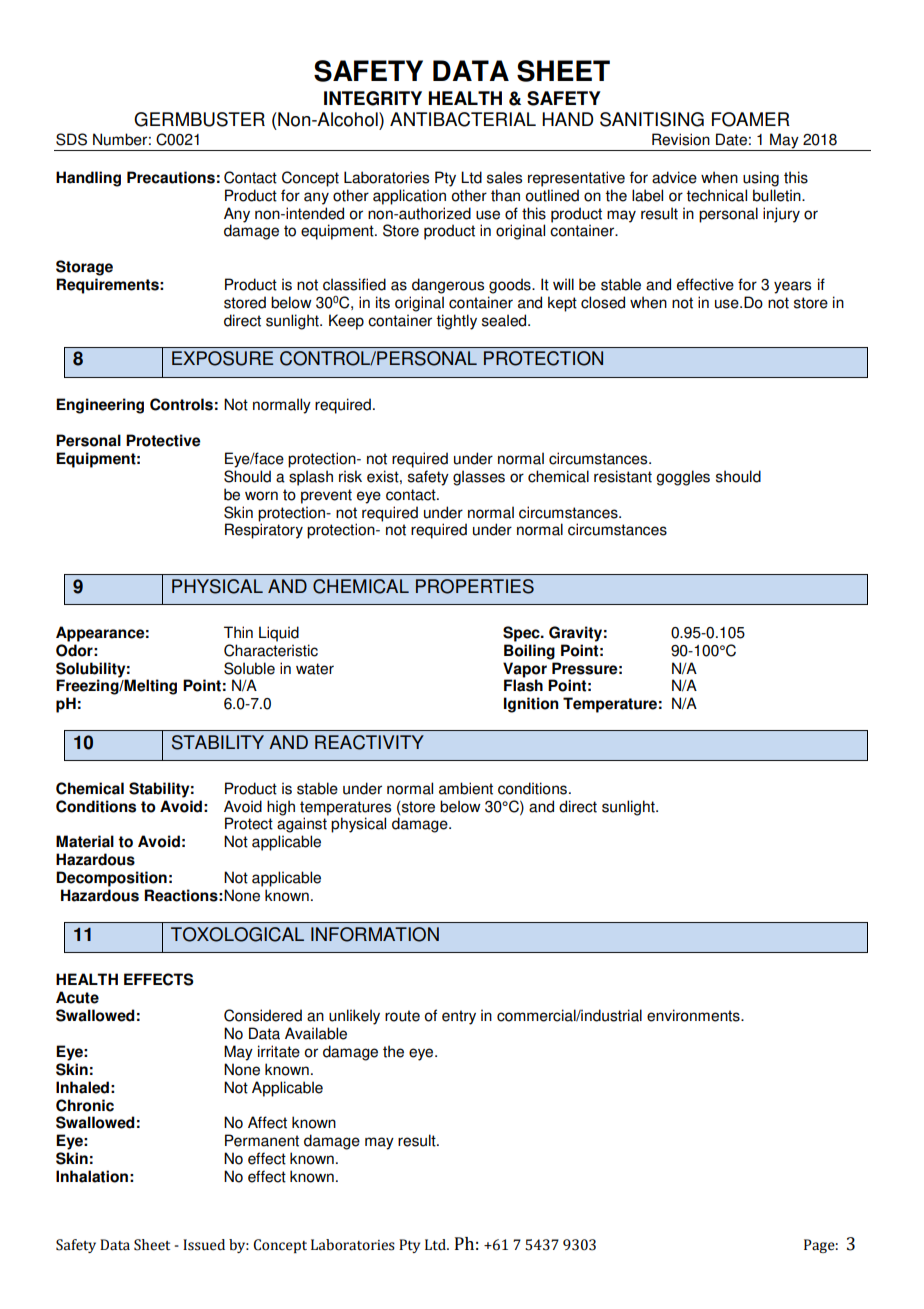  What do you see at coordinates (463, 119) in the screenshot?
I see `ANTIBACTERIAL` at bounding box center [463, 119].
